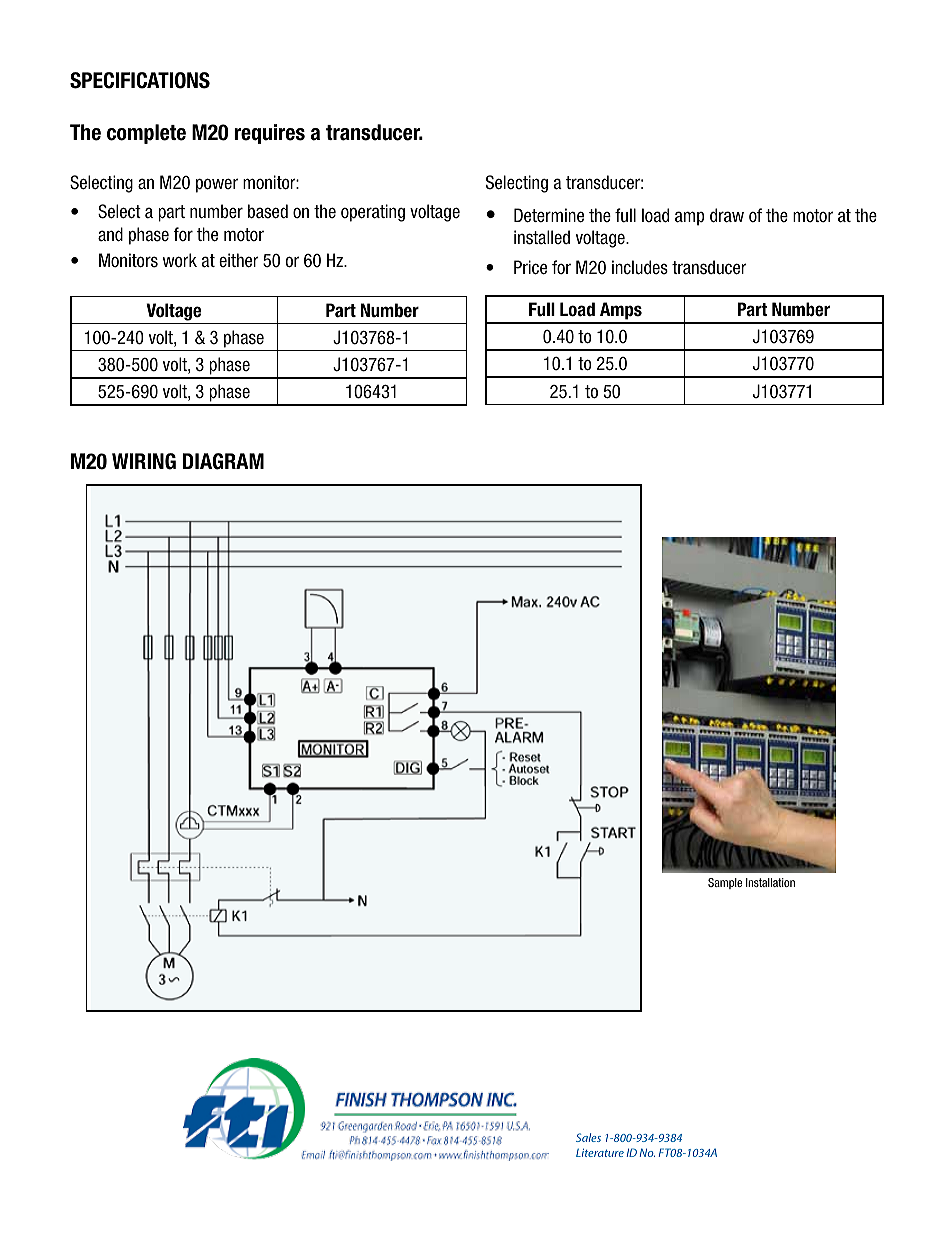  I want to click on Sales, so click(588, 1137).
